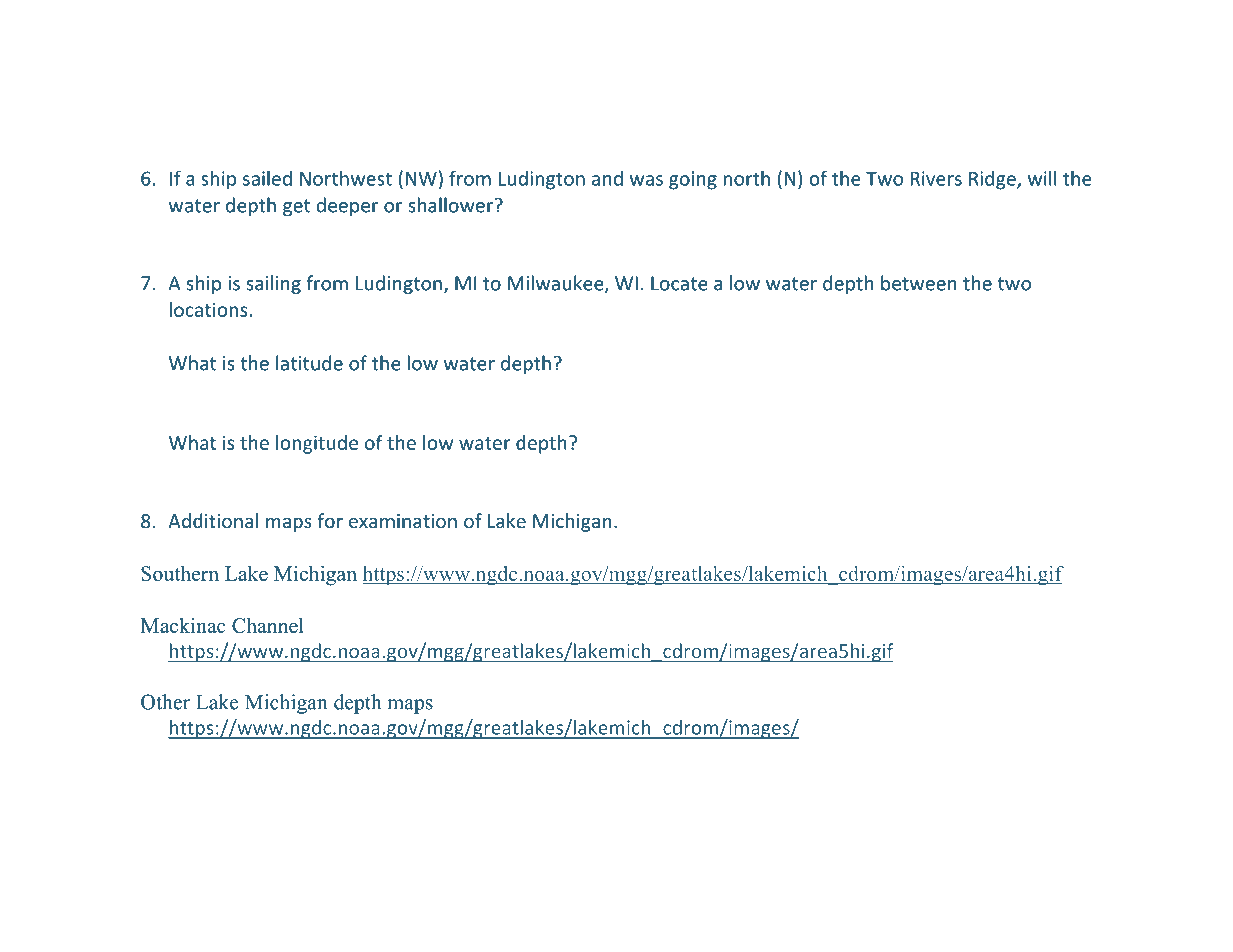  What do you see at coordinates (180, 573) in the page?
I see `Southern` at bounding box center [180, 573].
